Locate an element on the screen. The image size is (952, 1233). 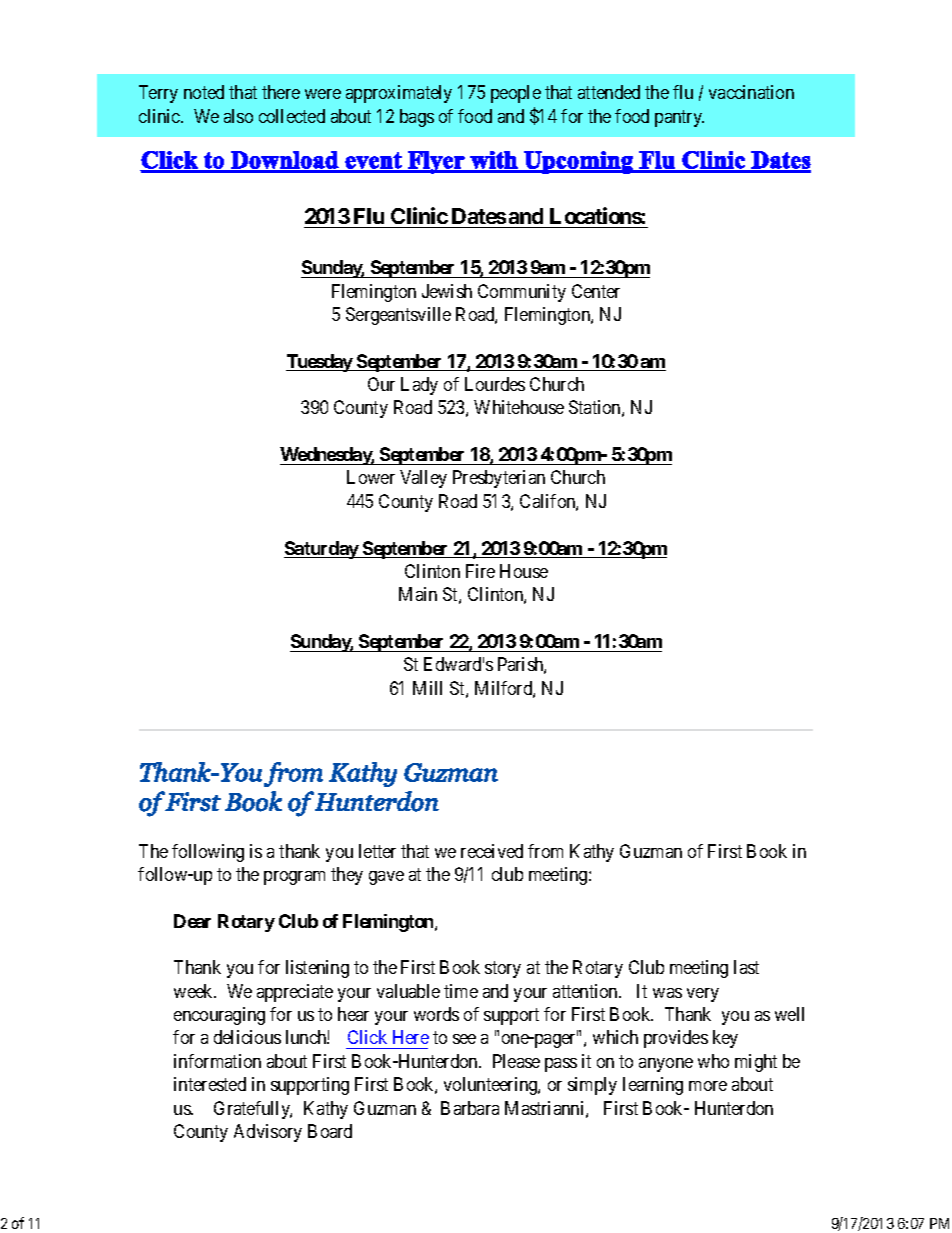
people is located at coordinates (516, 94).
